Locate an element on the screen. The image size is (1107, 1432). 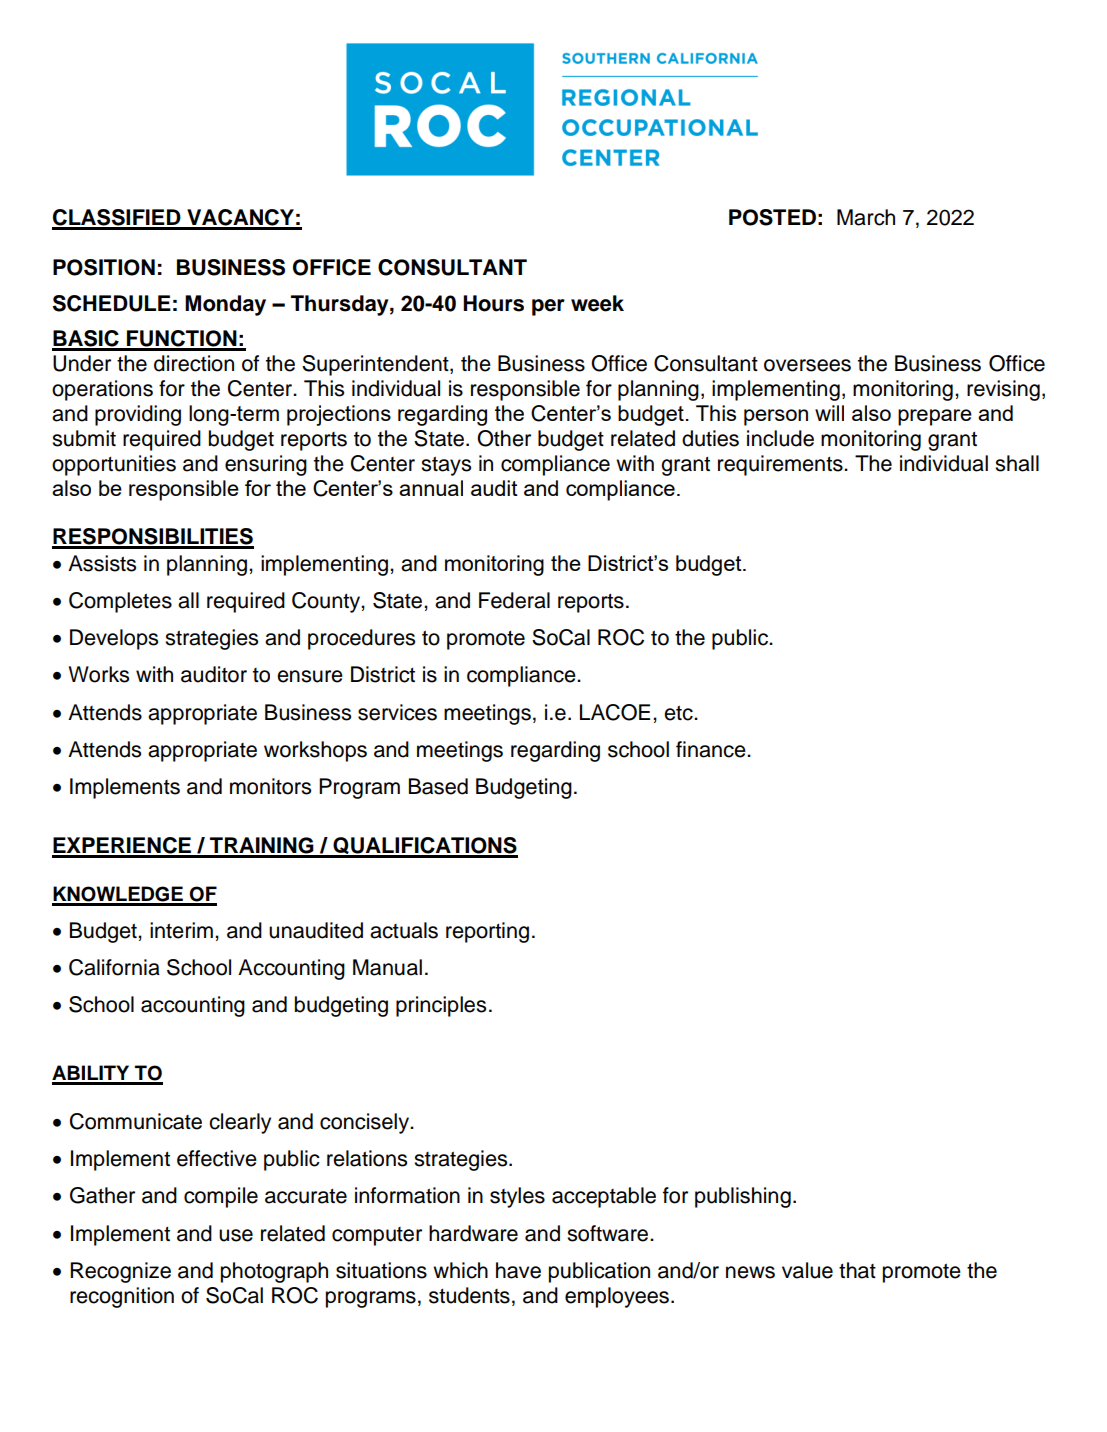
shall is located at coordinates (1017, 463).
